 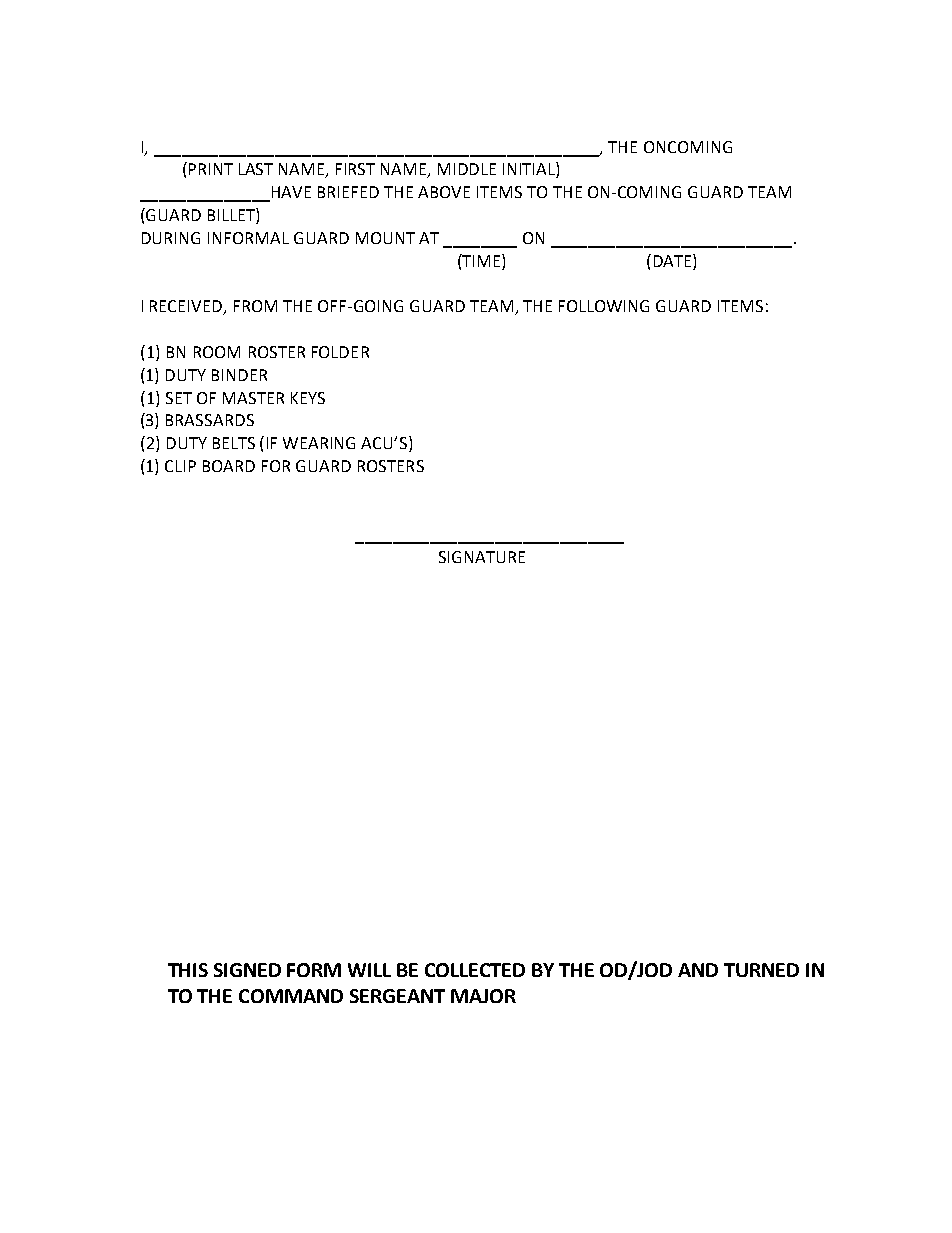 What do you see at coordinates (319, 443) in the document?
I see `WEARING` at bounding box center [319, 443].
